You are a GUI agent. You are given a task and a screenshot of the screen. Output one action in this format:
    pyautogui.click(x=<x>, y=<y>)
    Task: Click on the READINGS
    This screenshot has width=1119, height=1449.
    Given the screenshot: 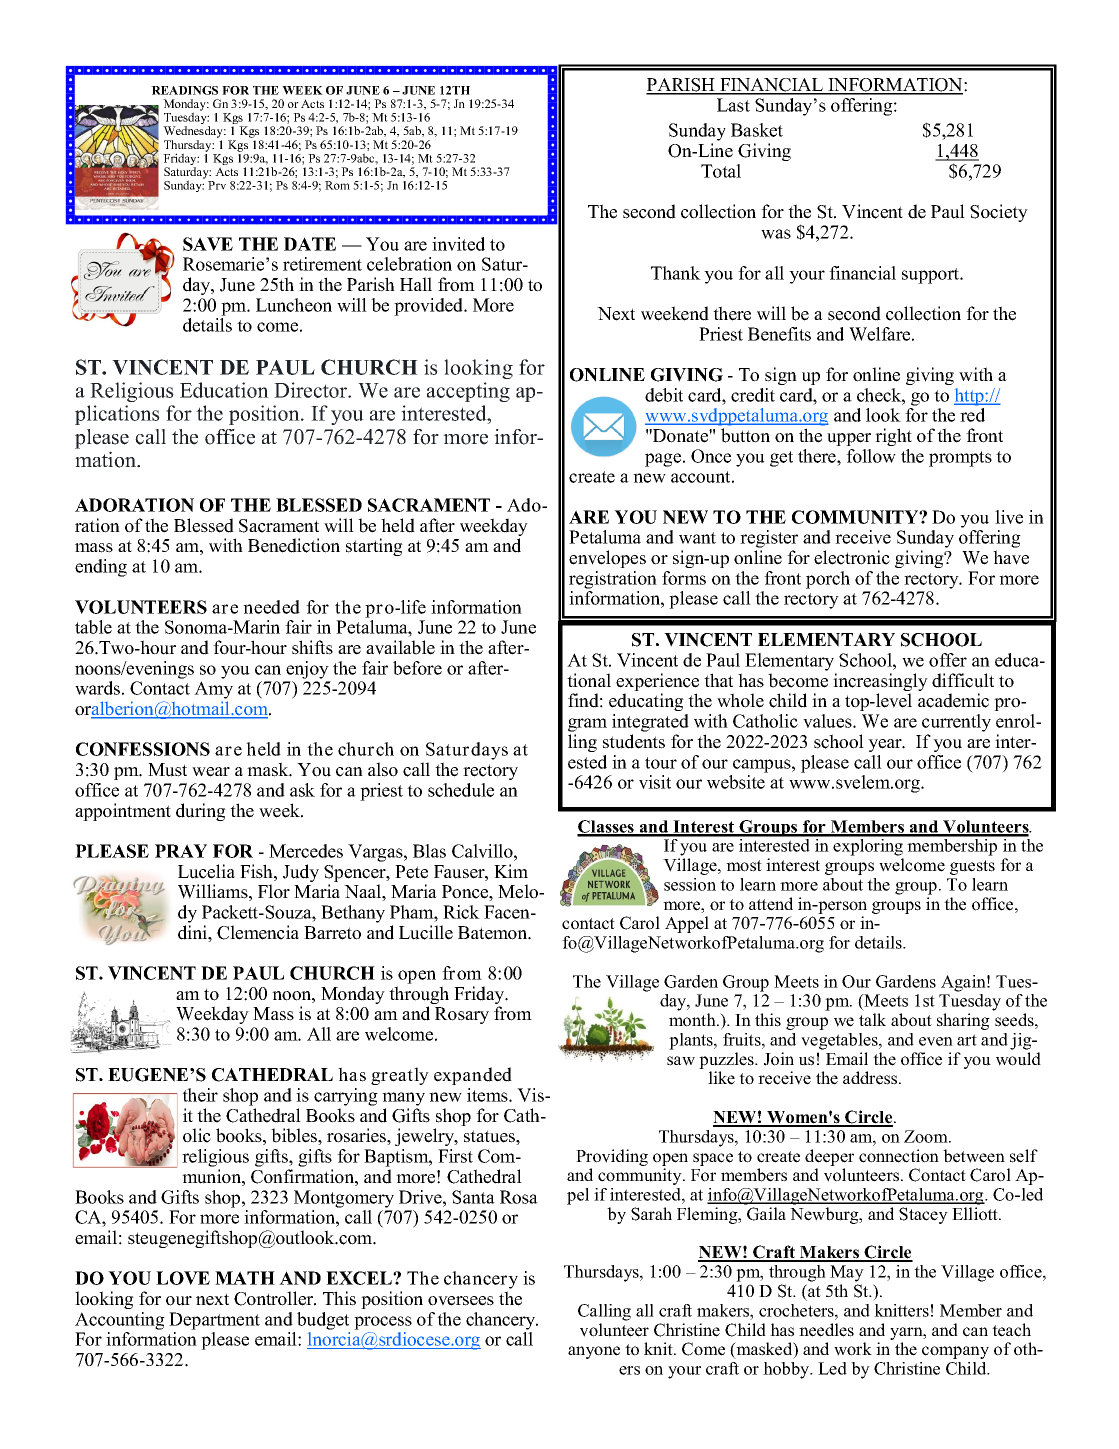 What is the action you would take?
    pyautogui.click(x=184, y=90)
